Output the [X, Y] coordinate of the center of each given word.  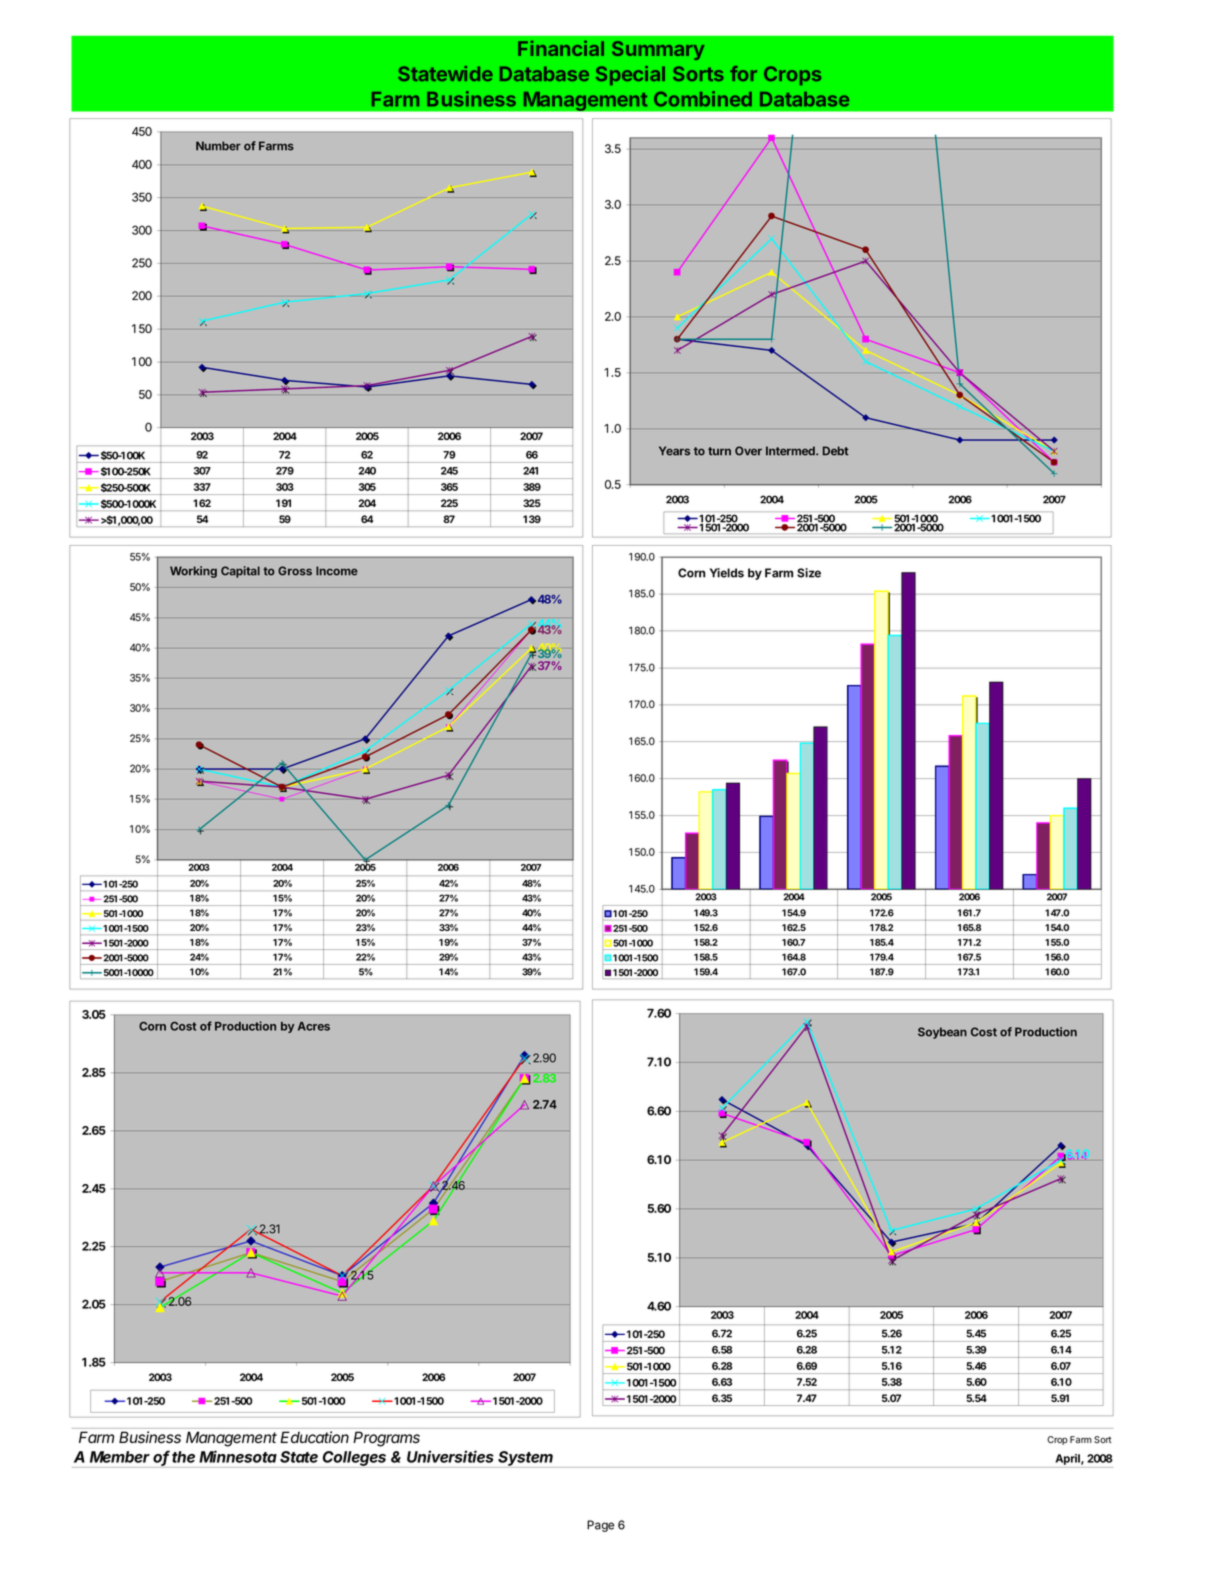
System [526, 1459]
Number [218, 146]
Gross [295, 571]
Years [674, 451]
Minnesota [238, 1456]
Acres [314, 1026]
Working [193, 572]
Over [748, 451]
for [743, 73]
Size [809, 573]
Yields [727, 573]
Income [337, 571]
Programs [386, 1439]
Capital [240, 572]
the [183, 1457]
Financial [561, 48]
